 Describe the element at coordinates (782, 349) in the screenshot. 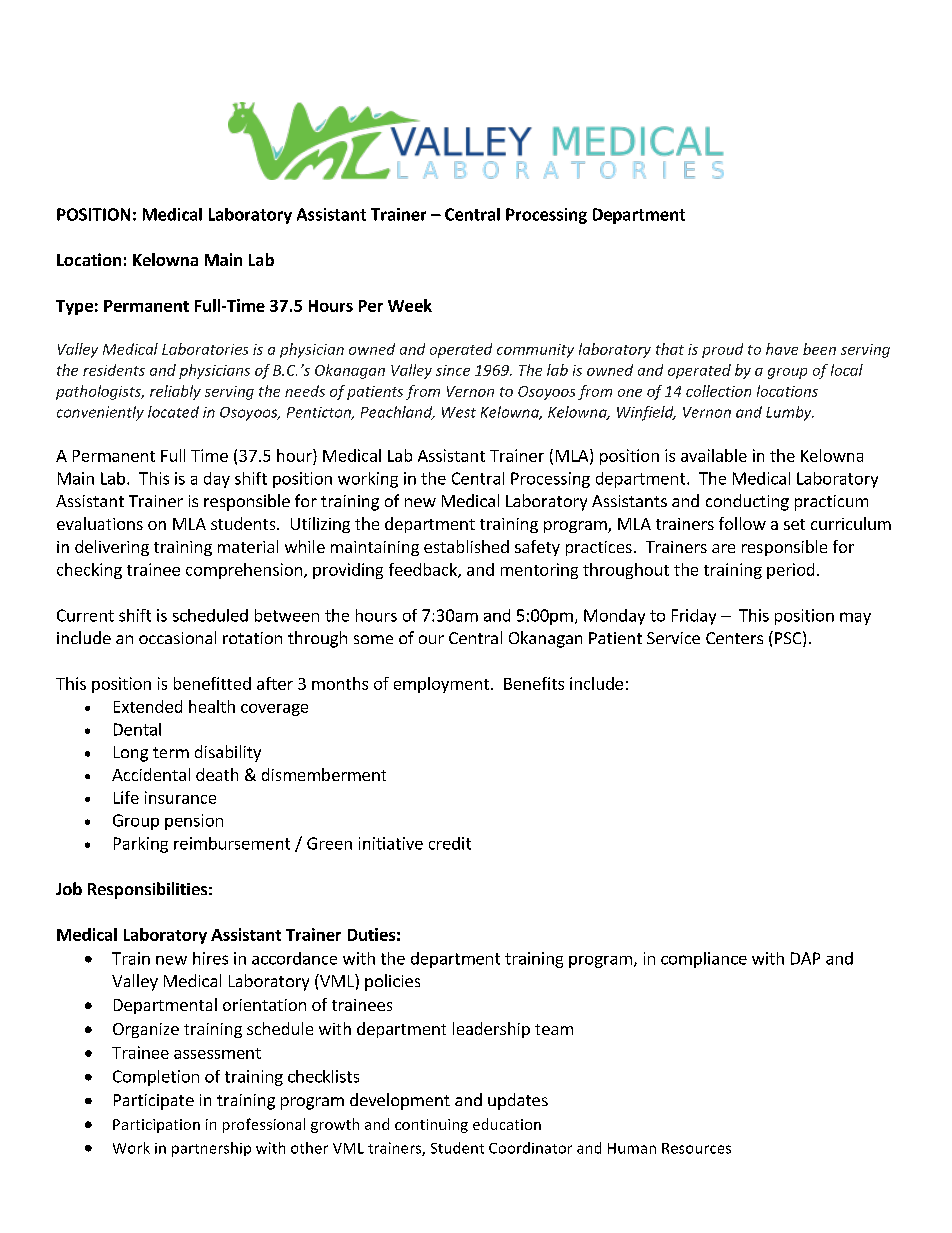

I see `have` at that location.
